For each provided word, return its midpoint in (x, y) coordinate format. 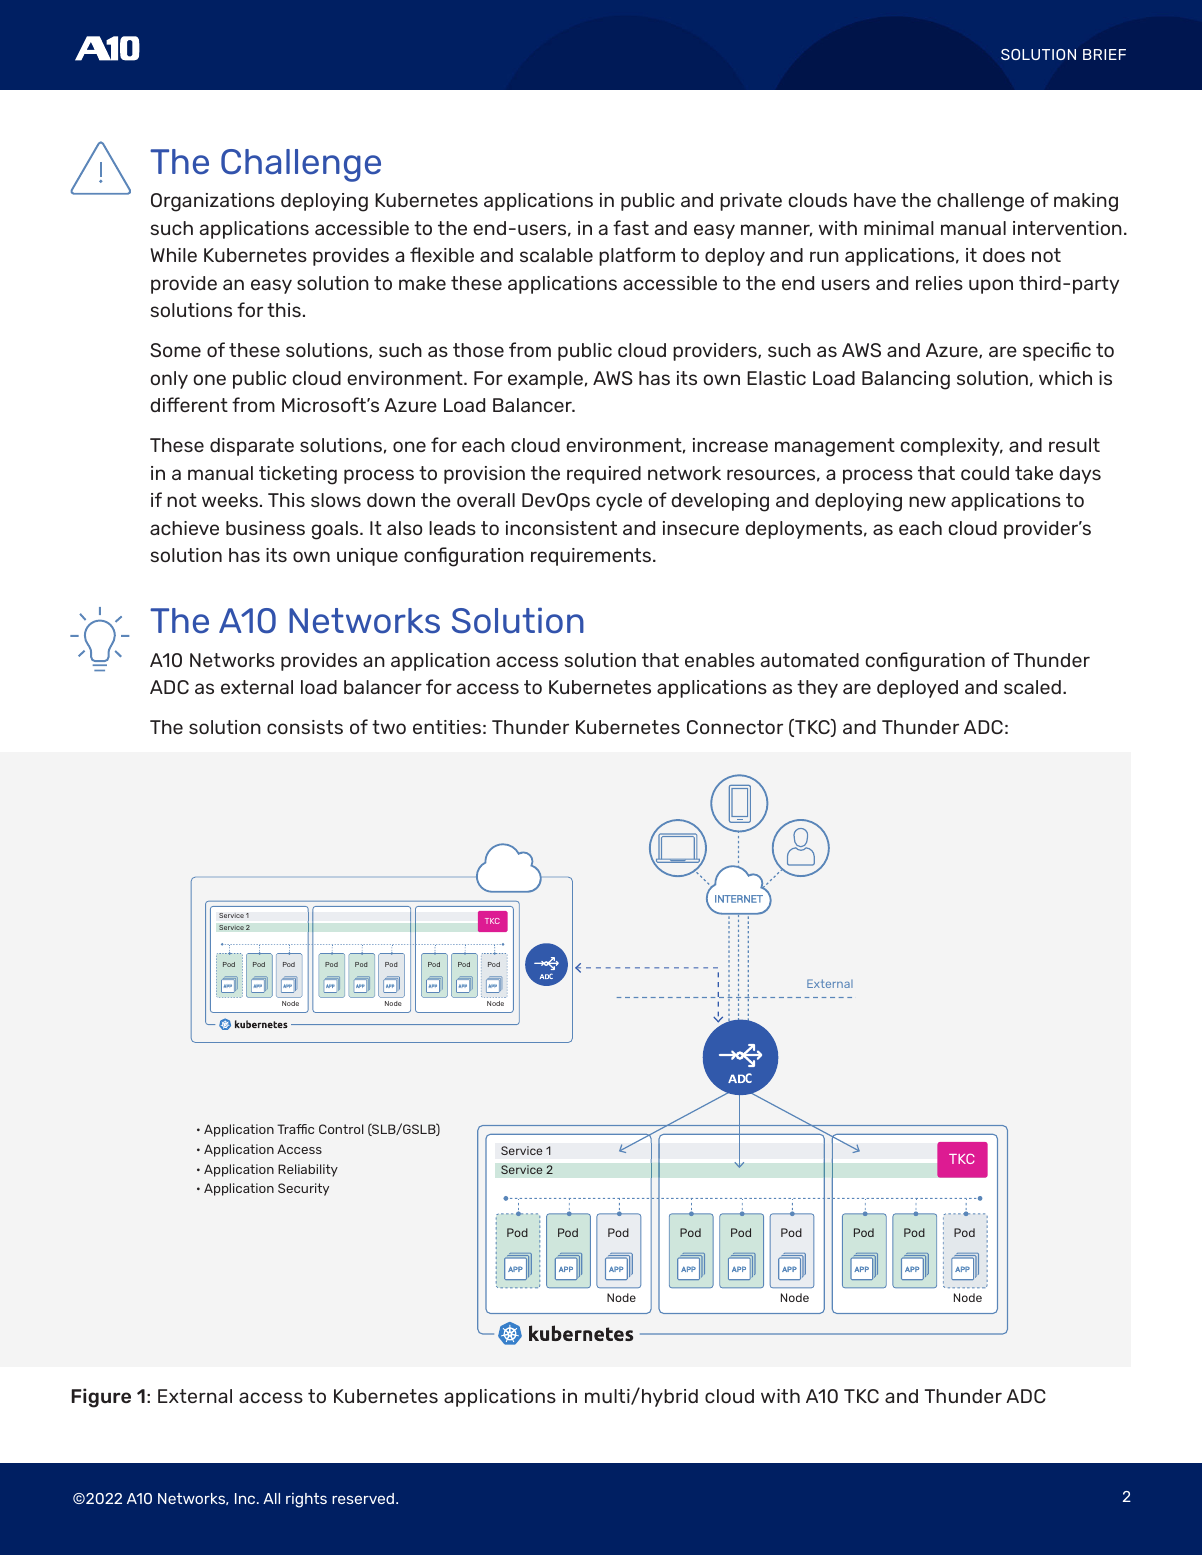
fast (631, 227)
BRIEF (1104, 54)
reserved (364, 1498)
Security (303, 1189)
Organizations (213, 202)
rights (306, 1500)
